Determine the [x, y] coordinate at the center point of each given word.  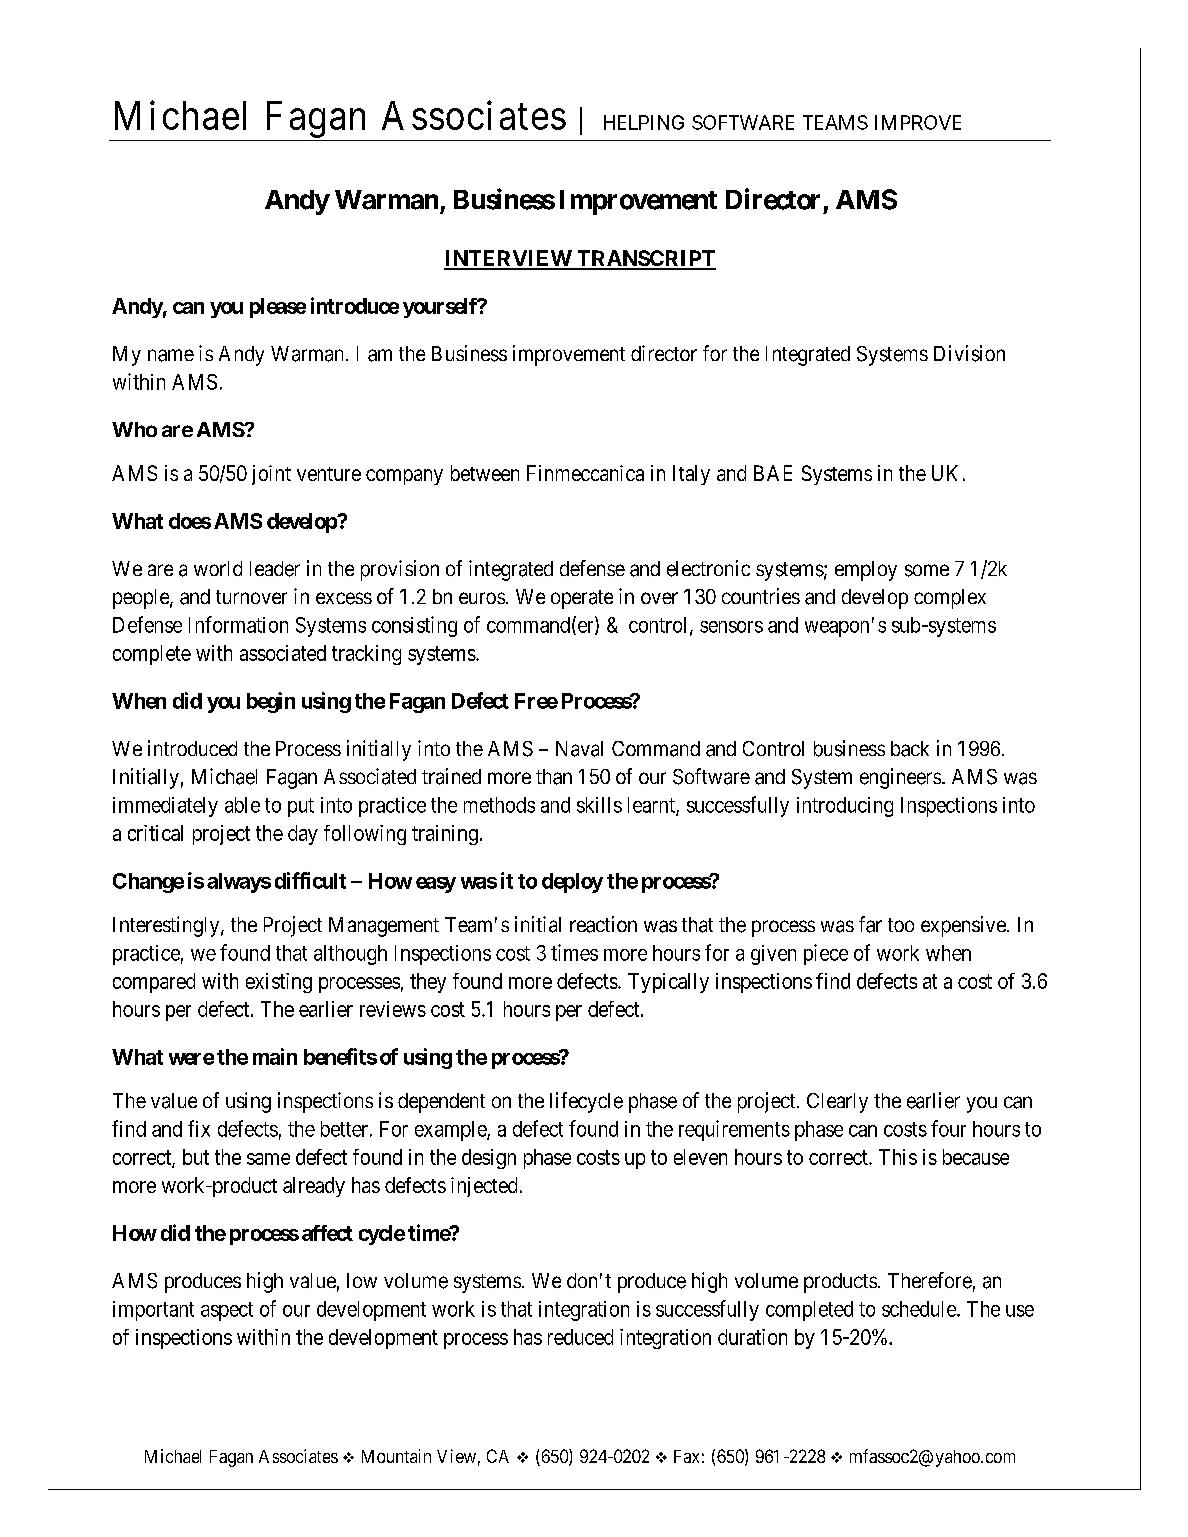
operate [582, 599]
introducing [845, 807]
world [218, 568]
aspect [227, 1311]
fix [199, 1128]
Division [969, 353]
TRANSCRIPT [645, 259]
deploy [572, 883]
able [242, 805]
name [171, 355]
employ [866, 571]
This [898, 1157]
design [489, 1159]
